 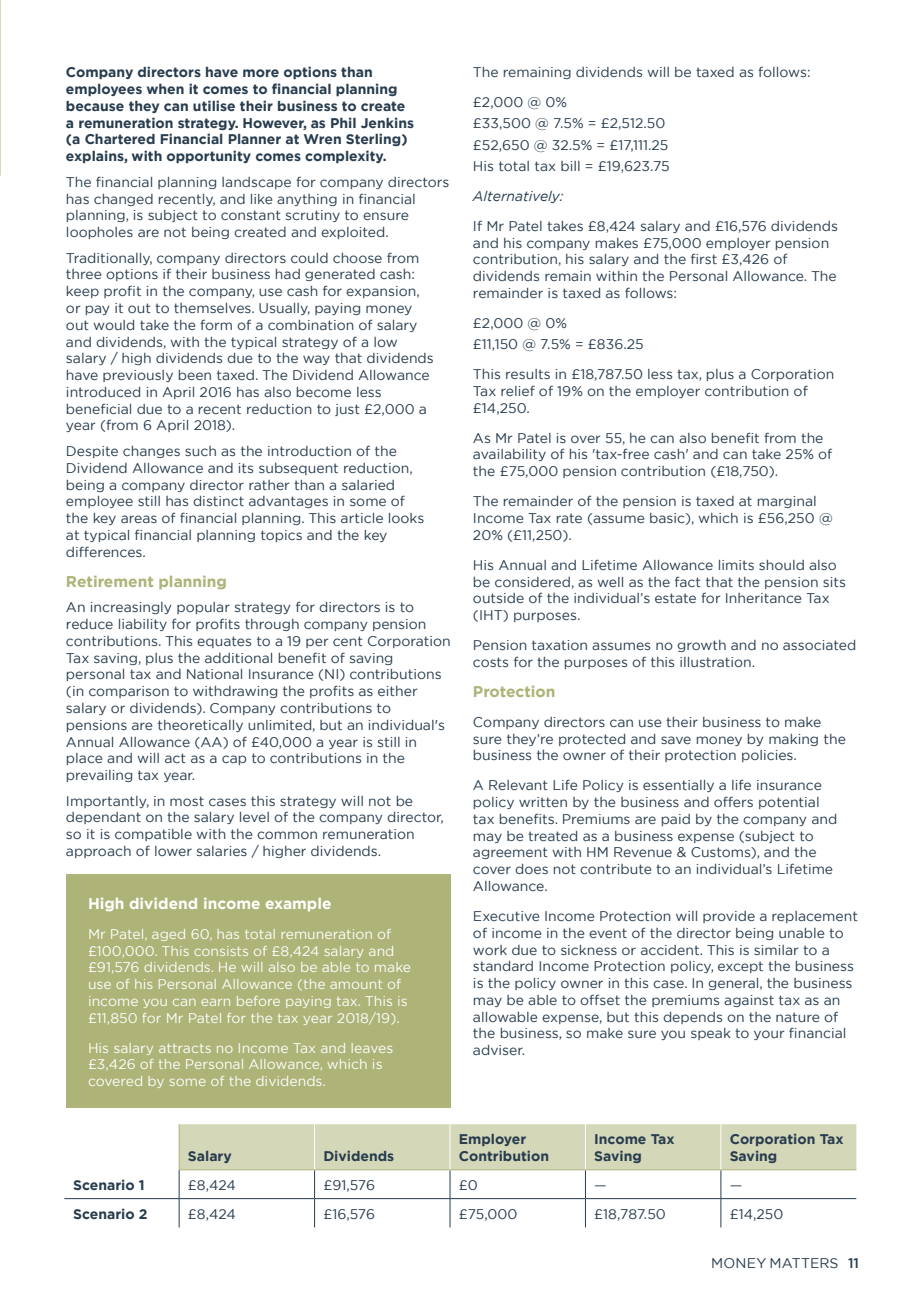 I want to click on offers, so click(x=733, y=801).
